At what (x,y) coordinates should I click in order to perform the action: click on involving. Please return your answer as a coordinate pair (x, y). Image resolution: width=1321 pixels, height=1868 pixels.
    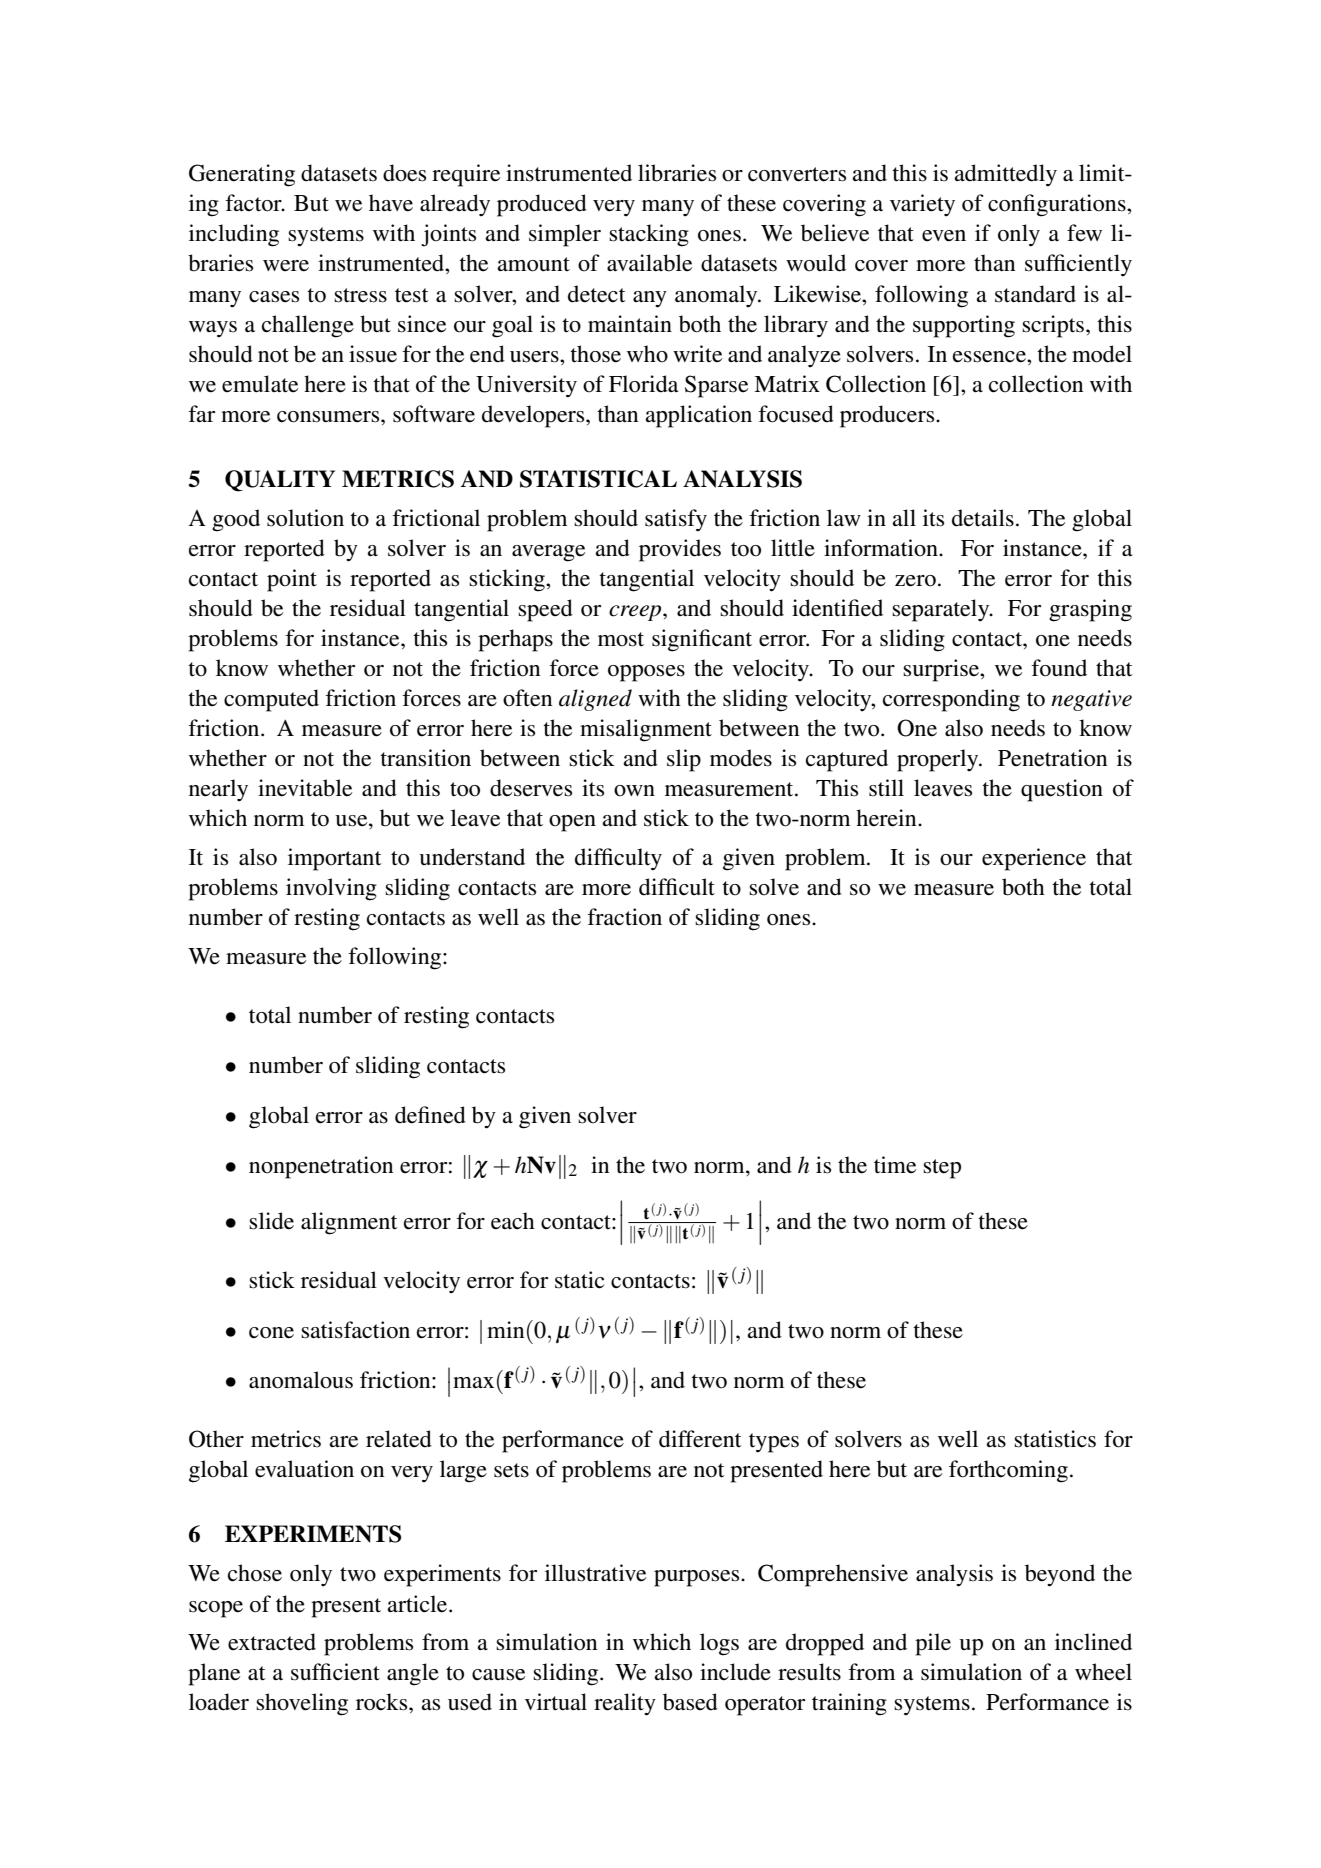
    Looking at the image, I should click on (331, 889).
